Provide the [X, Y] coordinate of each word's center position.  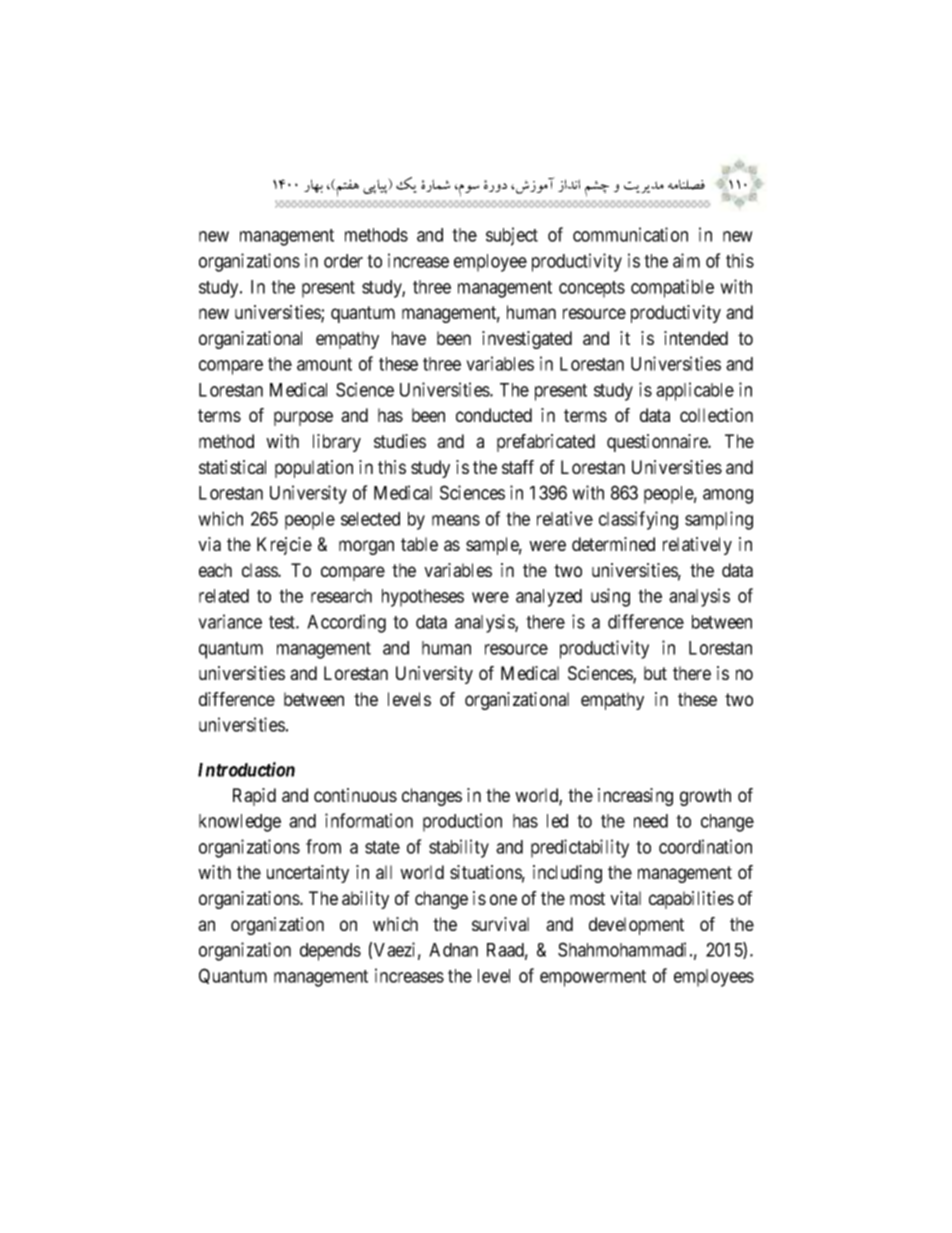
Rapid [254, 797]
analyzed [549, 598]
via [209, 544]
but [655, 673]
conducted [494, 415]
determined [613, 544]
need [651, 821]
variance [230, 621]
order [343, 261]
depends [330, 952]
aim [686, 260]
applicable [695, 391]
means [456, 520]
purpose [303, 418]
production [462, 822]
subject [512, 236]
